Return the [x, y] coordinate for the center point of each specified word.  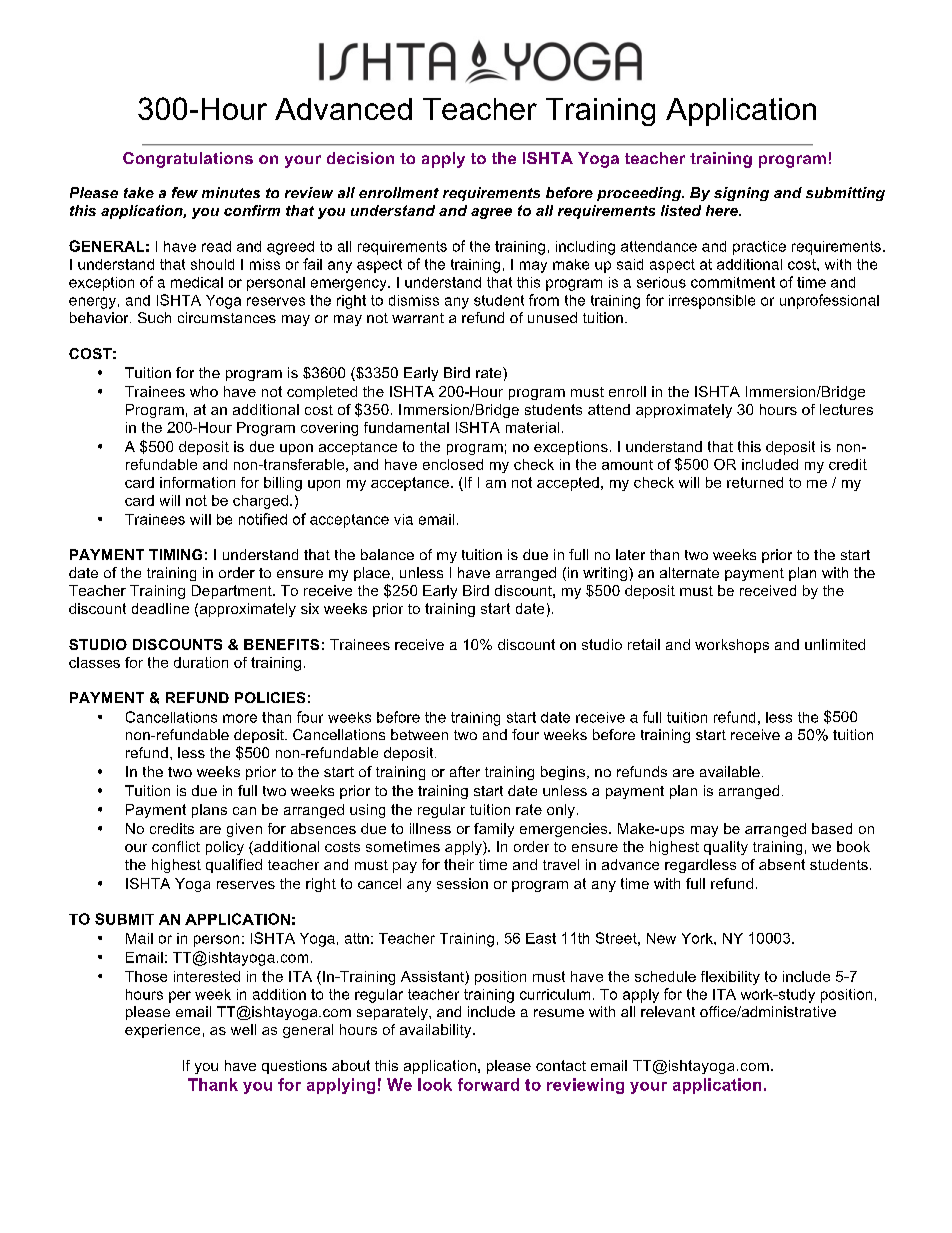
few [185, 192]
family [494, 830]
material [532, 427]
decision [360, 158]
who [204, 391]
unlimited [835, 644]
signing [741, 194]
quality [726, 848]
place [372, 574]
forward [488, 1084]
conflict [176, 846]
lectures [846, 409]
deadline [160, 608]
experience [162, 1031]
